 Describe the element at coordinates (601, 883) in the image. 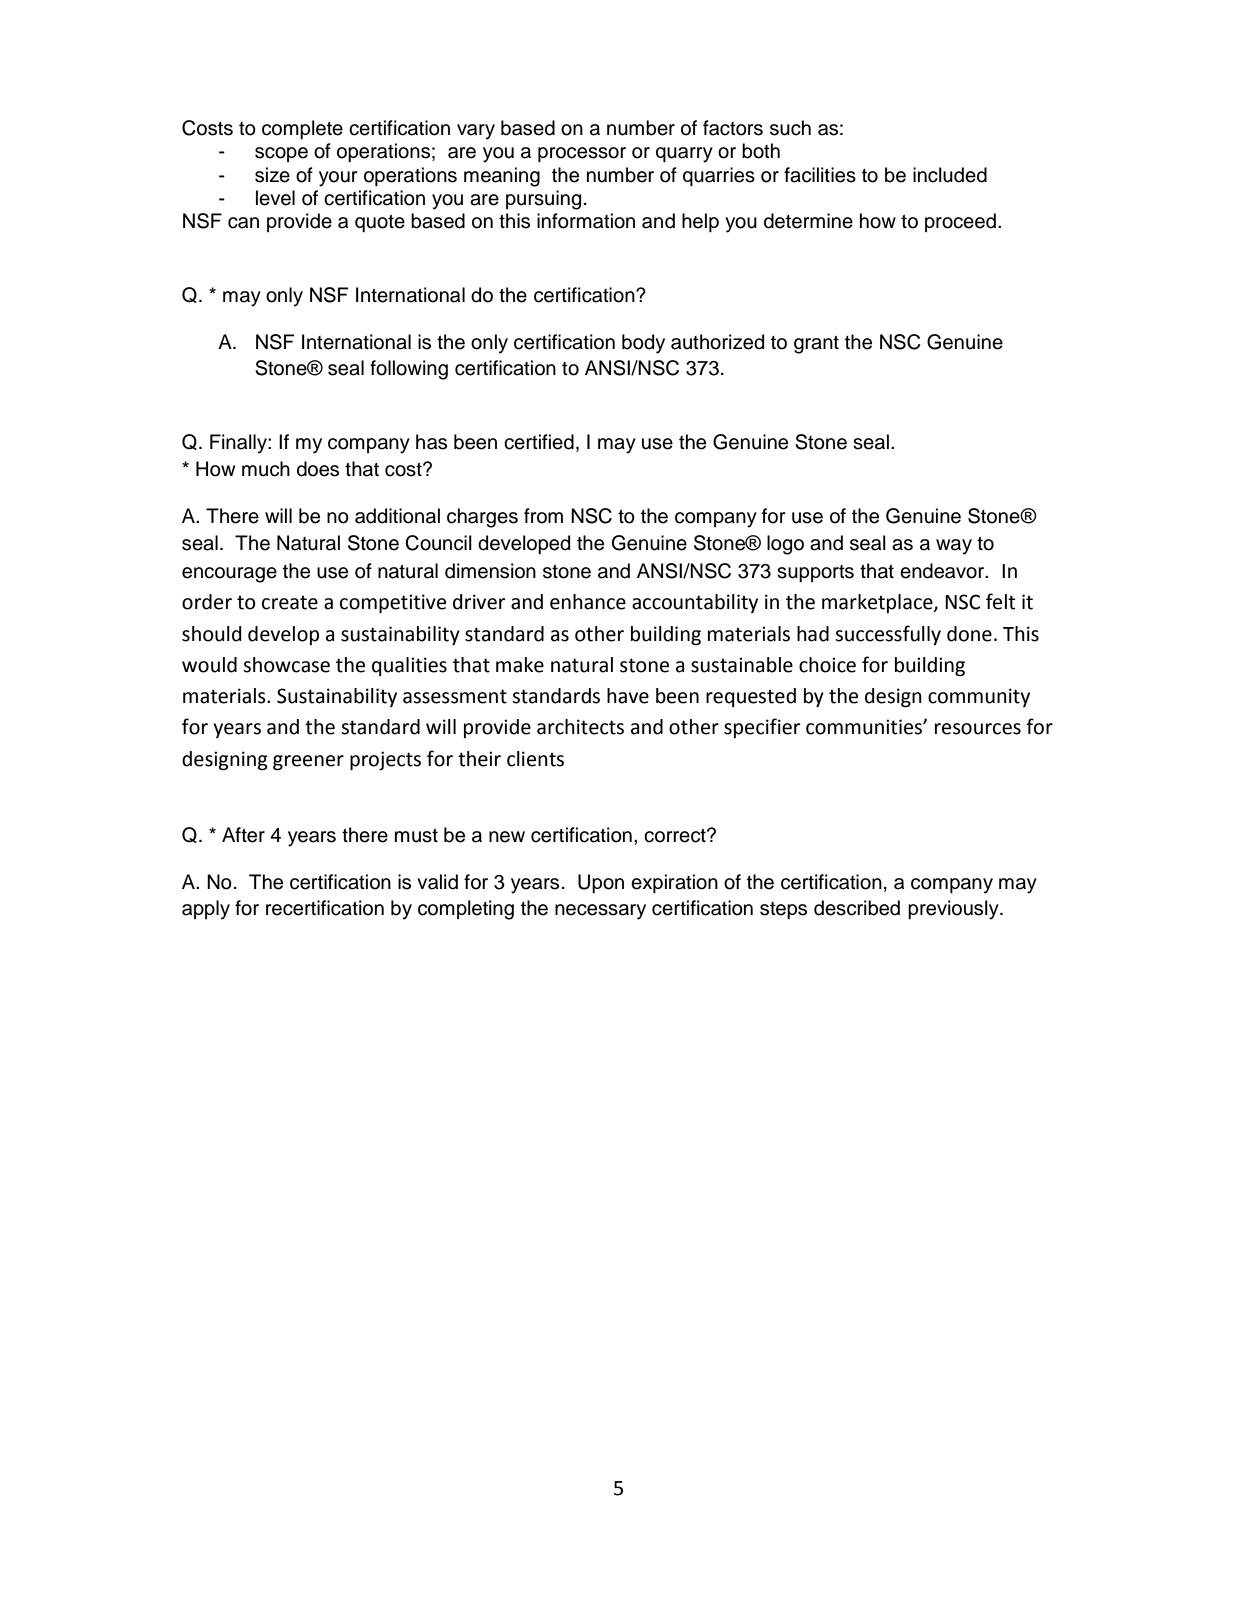

I see `Upon` at that location.
